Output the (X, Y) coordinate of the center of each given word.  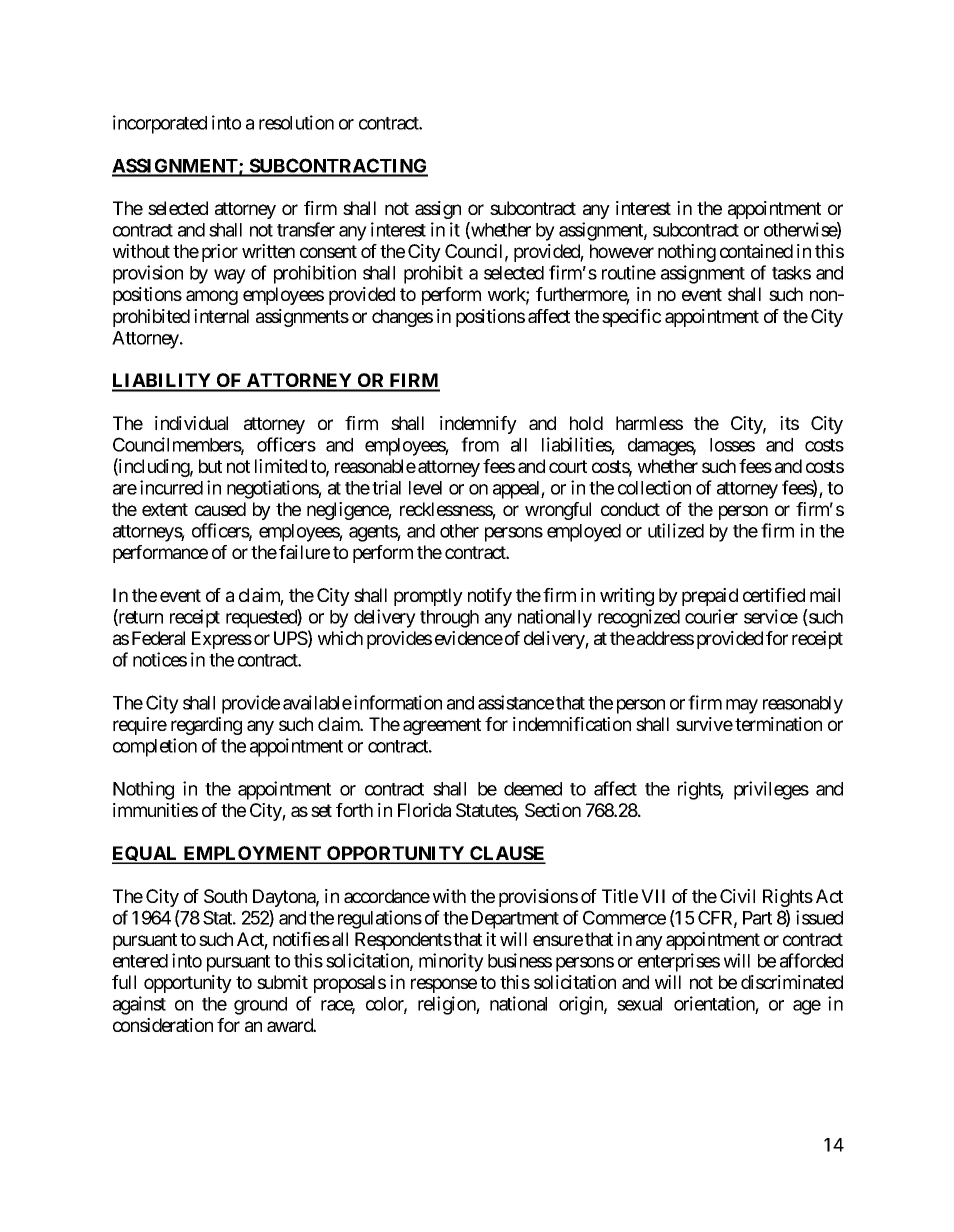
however (622, 251)
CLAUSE (507, 854)
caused (220, 509)
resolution (296, 122)
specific (631, 318)
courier (711, 616)
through (449, 619)
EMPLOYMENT (252, 854)
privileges (771, 790)
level (425, 488)
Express (222, 640)
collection (654, 487)
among (212, 297)
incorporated (160, 124)
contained (756, 251)
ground (260, 1006)
